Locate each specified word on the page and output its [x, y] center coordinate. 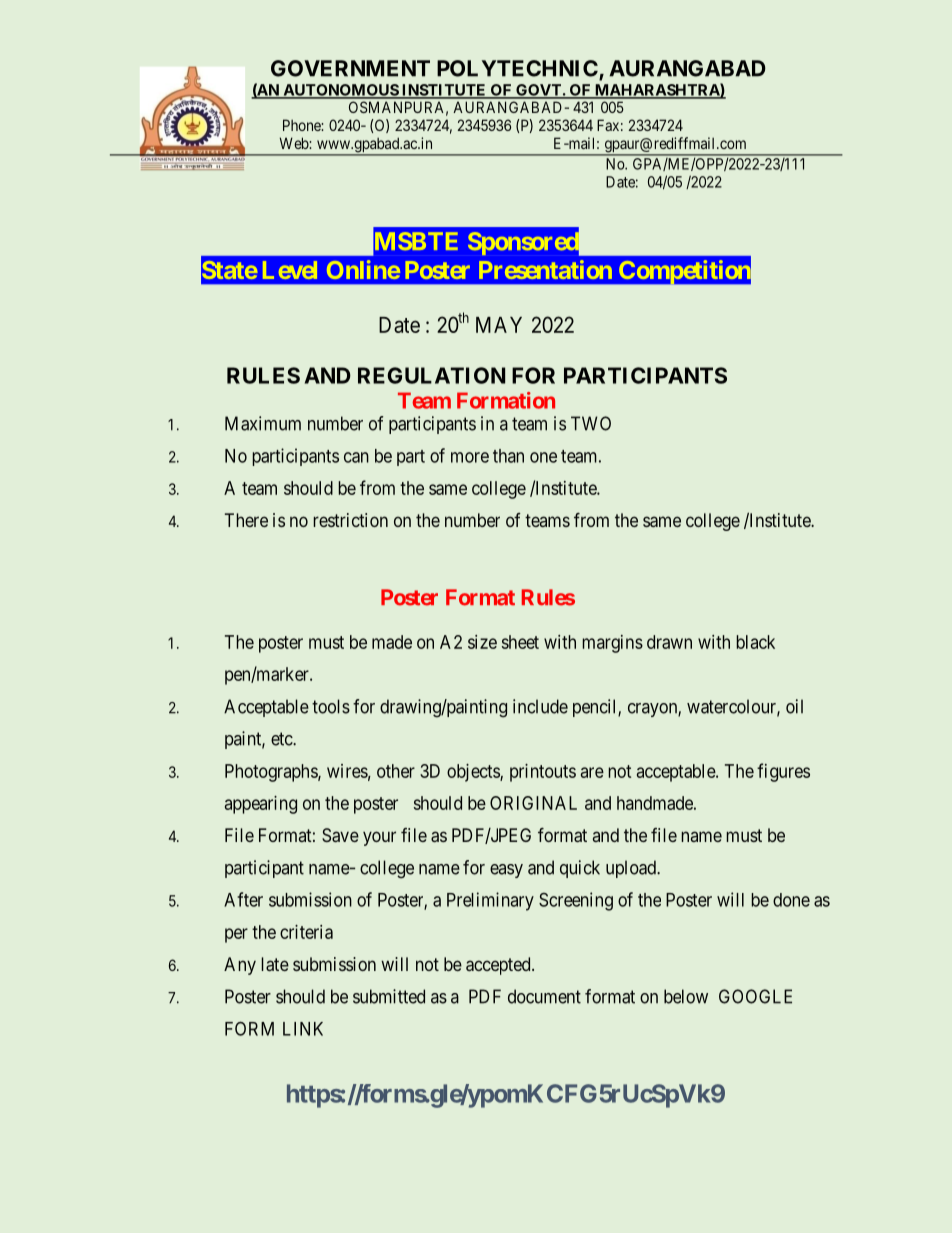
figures [783, 772]
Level [290, 270]
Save [340, 835]
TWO [591, 423]
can [356, 457]
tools [331, 706]
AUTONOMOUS [340, 91]
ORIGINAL [533, 803]
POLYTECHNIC [517, 68]
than [508, 456]
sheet [520, 642]
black [755, 642]
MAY [499, 325]
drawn [669, 642]
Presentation [545, 269]
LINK [303, 1029]
